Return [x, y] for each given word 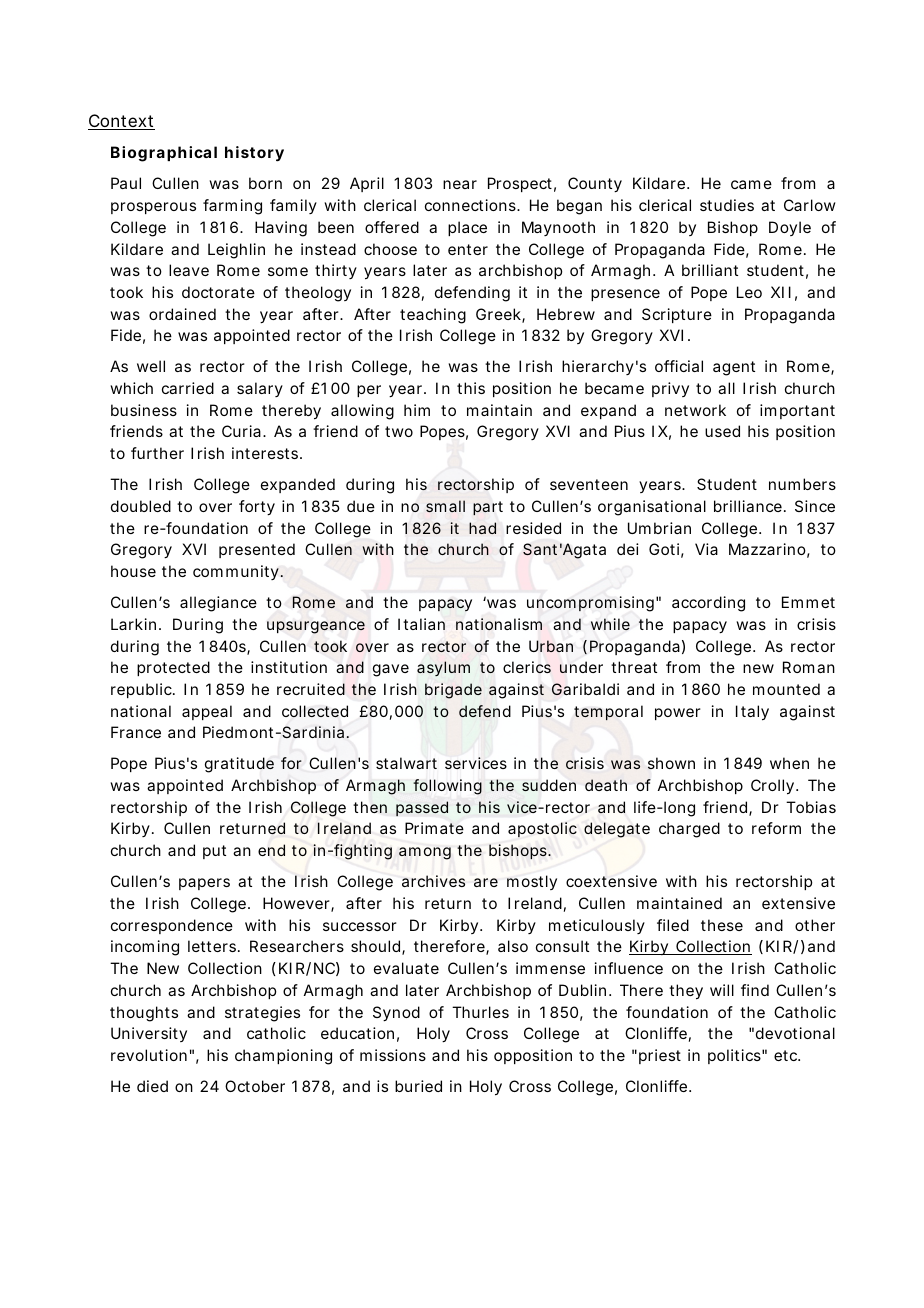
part [488, 508]
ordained [182, 314]
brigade [453, 691]
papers [204, 884]
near [460, 184]
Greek [499, 315]
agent [734, 368]
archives [433, 881]
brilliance [748, 506]
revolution [149, 1055]
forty [257, 508]
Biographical [164, 154]
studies [727, 205]
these [722, 925]
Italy [752, 713]
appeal [207, 712]
